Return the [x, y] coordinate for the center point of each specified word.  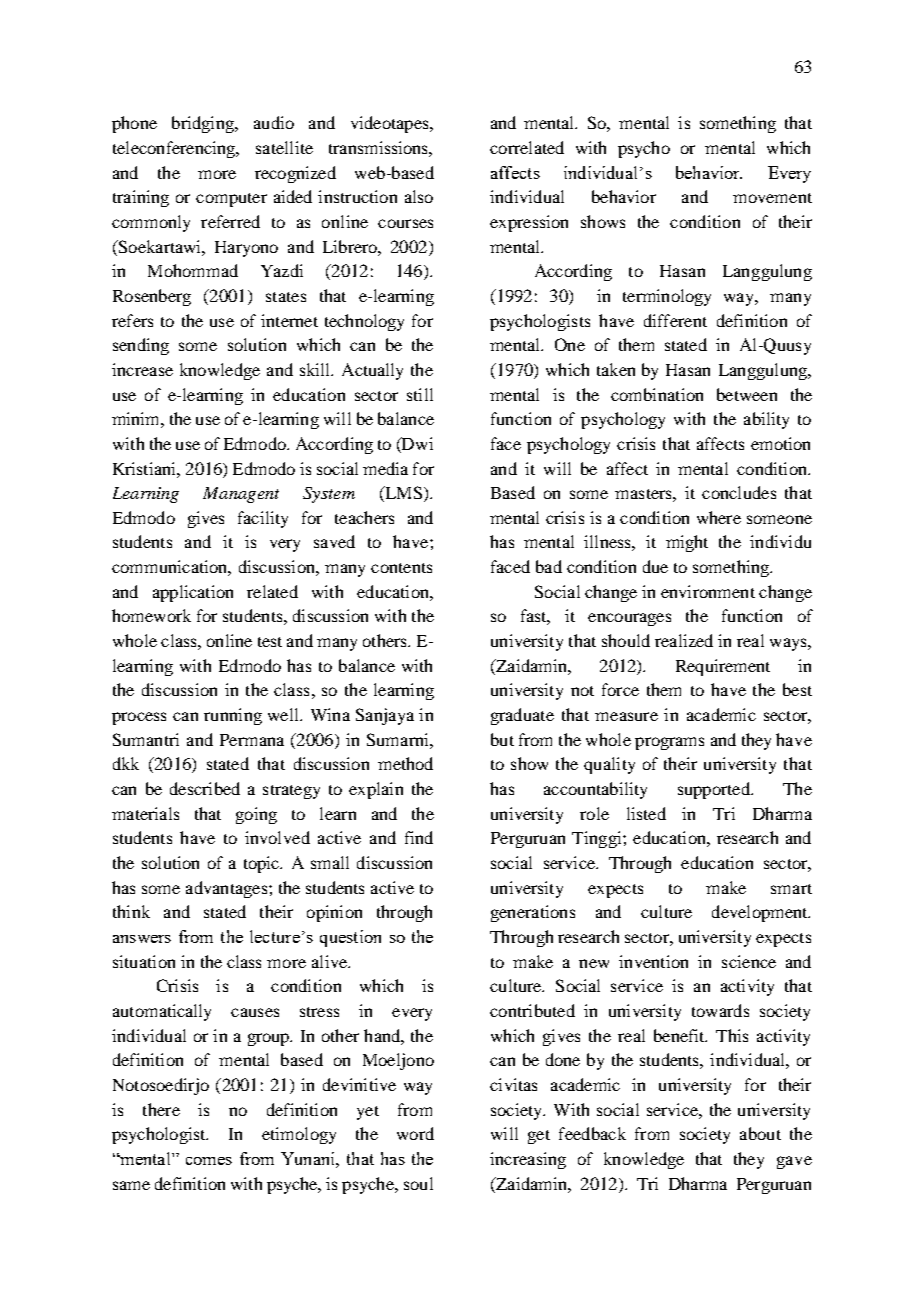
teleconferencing [175, 149]
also [419, 196]
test [270, 642]
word [415, 1133]
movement [772, 198]
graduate [522, 716]
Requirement [723, 667]
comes [209, 1161]
